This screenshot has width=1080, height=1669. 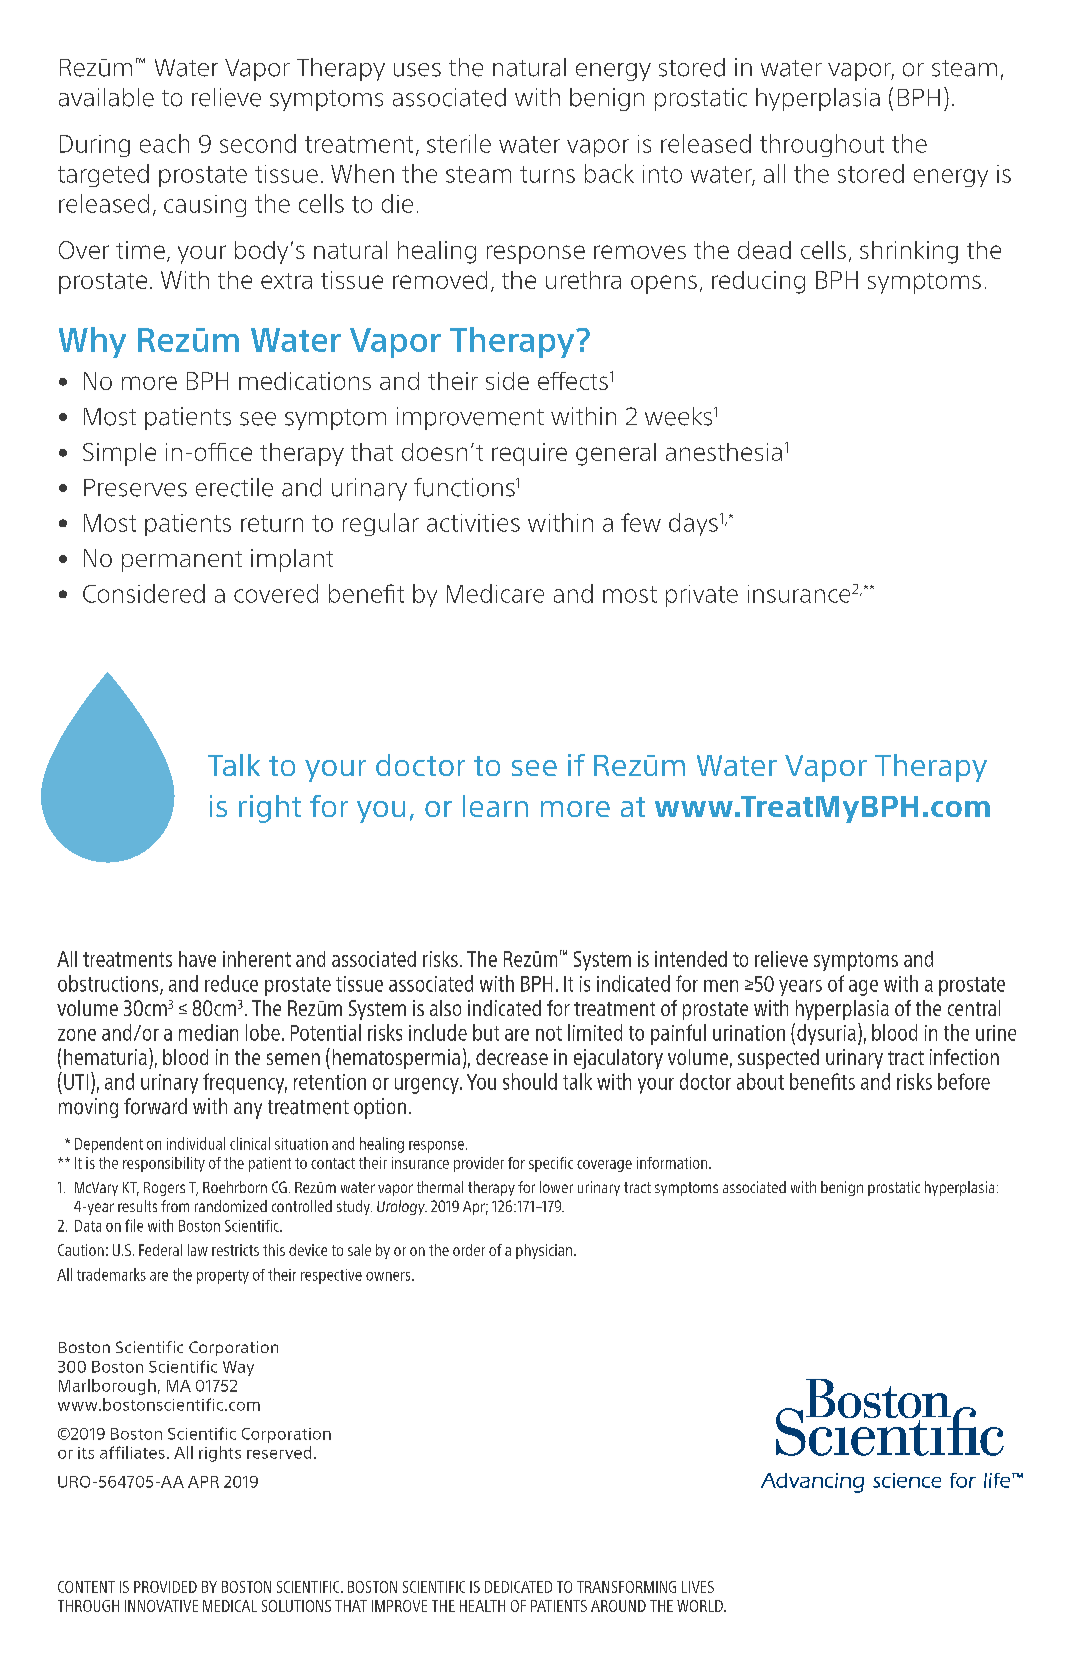 I want to click on turns, so click(x=547, y=174).
